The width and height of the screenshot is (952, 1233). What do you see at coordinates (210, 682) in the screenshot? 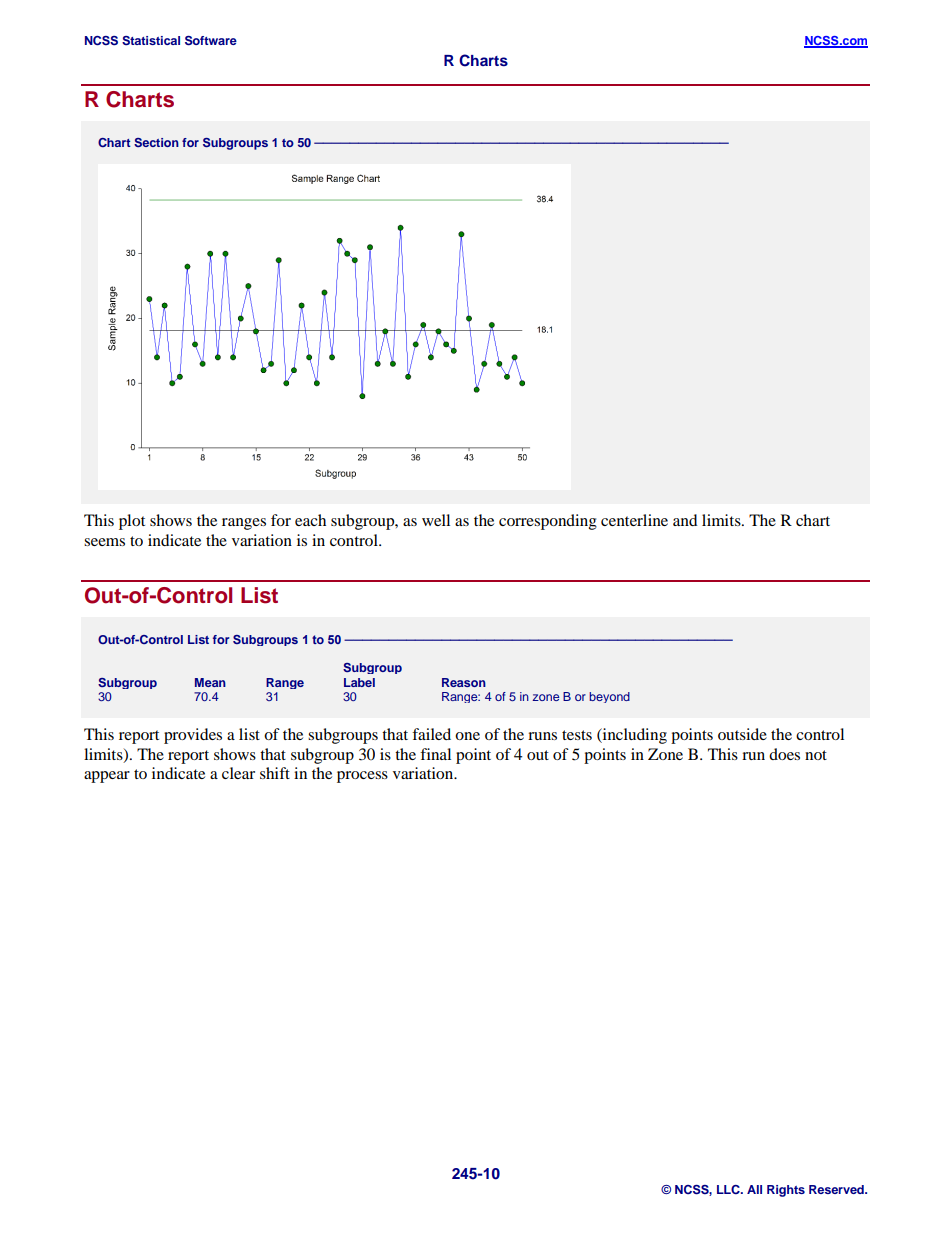
I see `Mean` at bounding box center [210, 682].
